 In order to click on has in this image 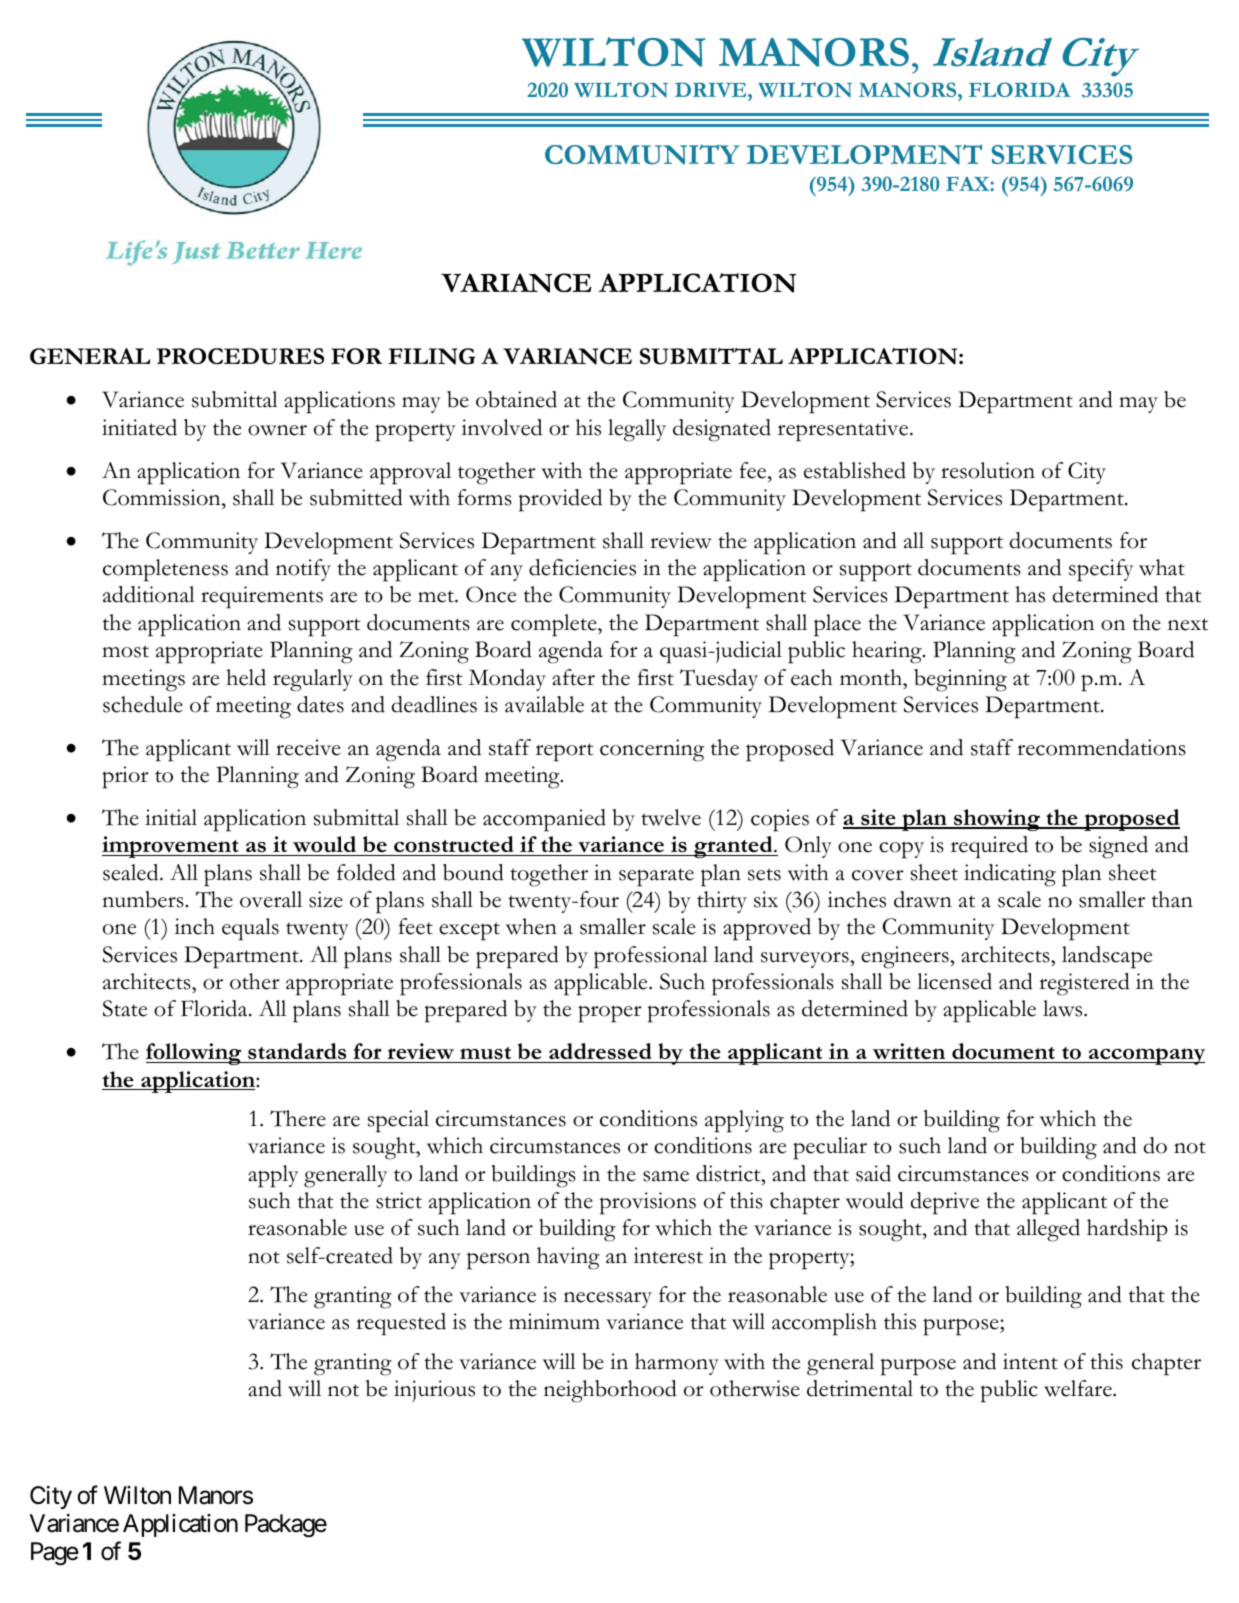, I will do `click(1030, 594)`.
